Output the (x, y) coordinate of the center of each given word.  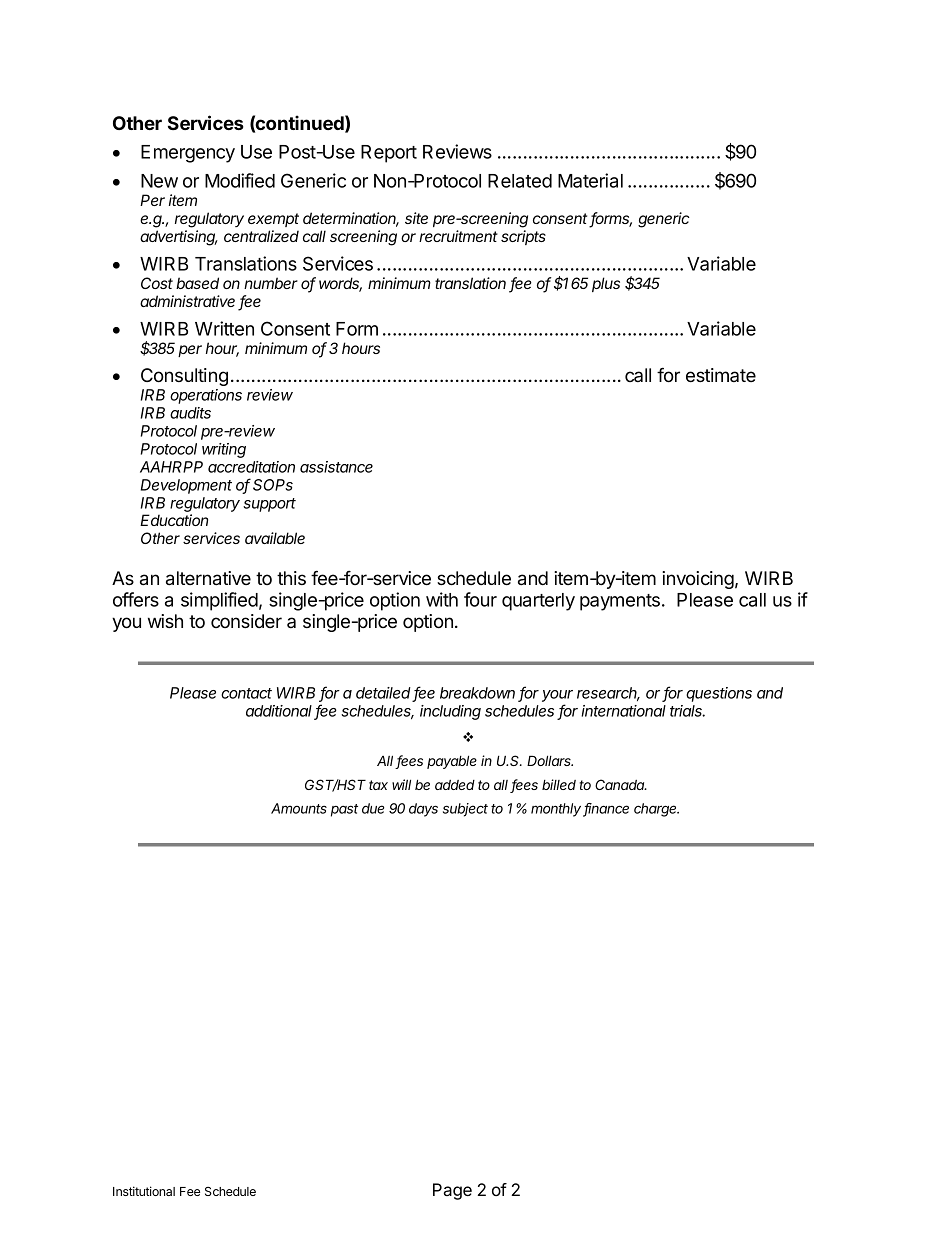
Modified (240, 180)
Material (590, 180)
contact (246, 693)
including (450, 712)
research (608, 694)
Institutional (144, 1191)
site (416, 218)
